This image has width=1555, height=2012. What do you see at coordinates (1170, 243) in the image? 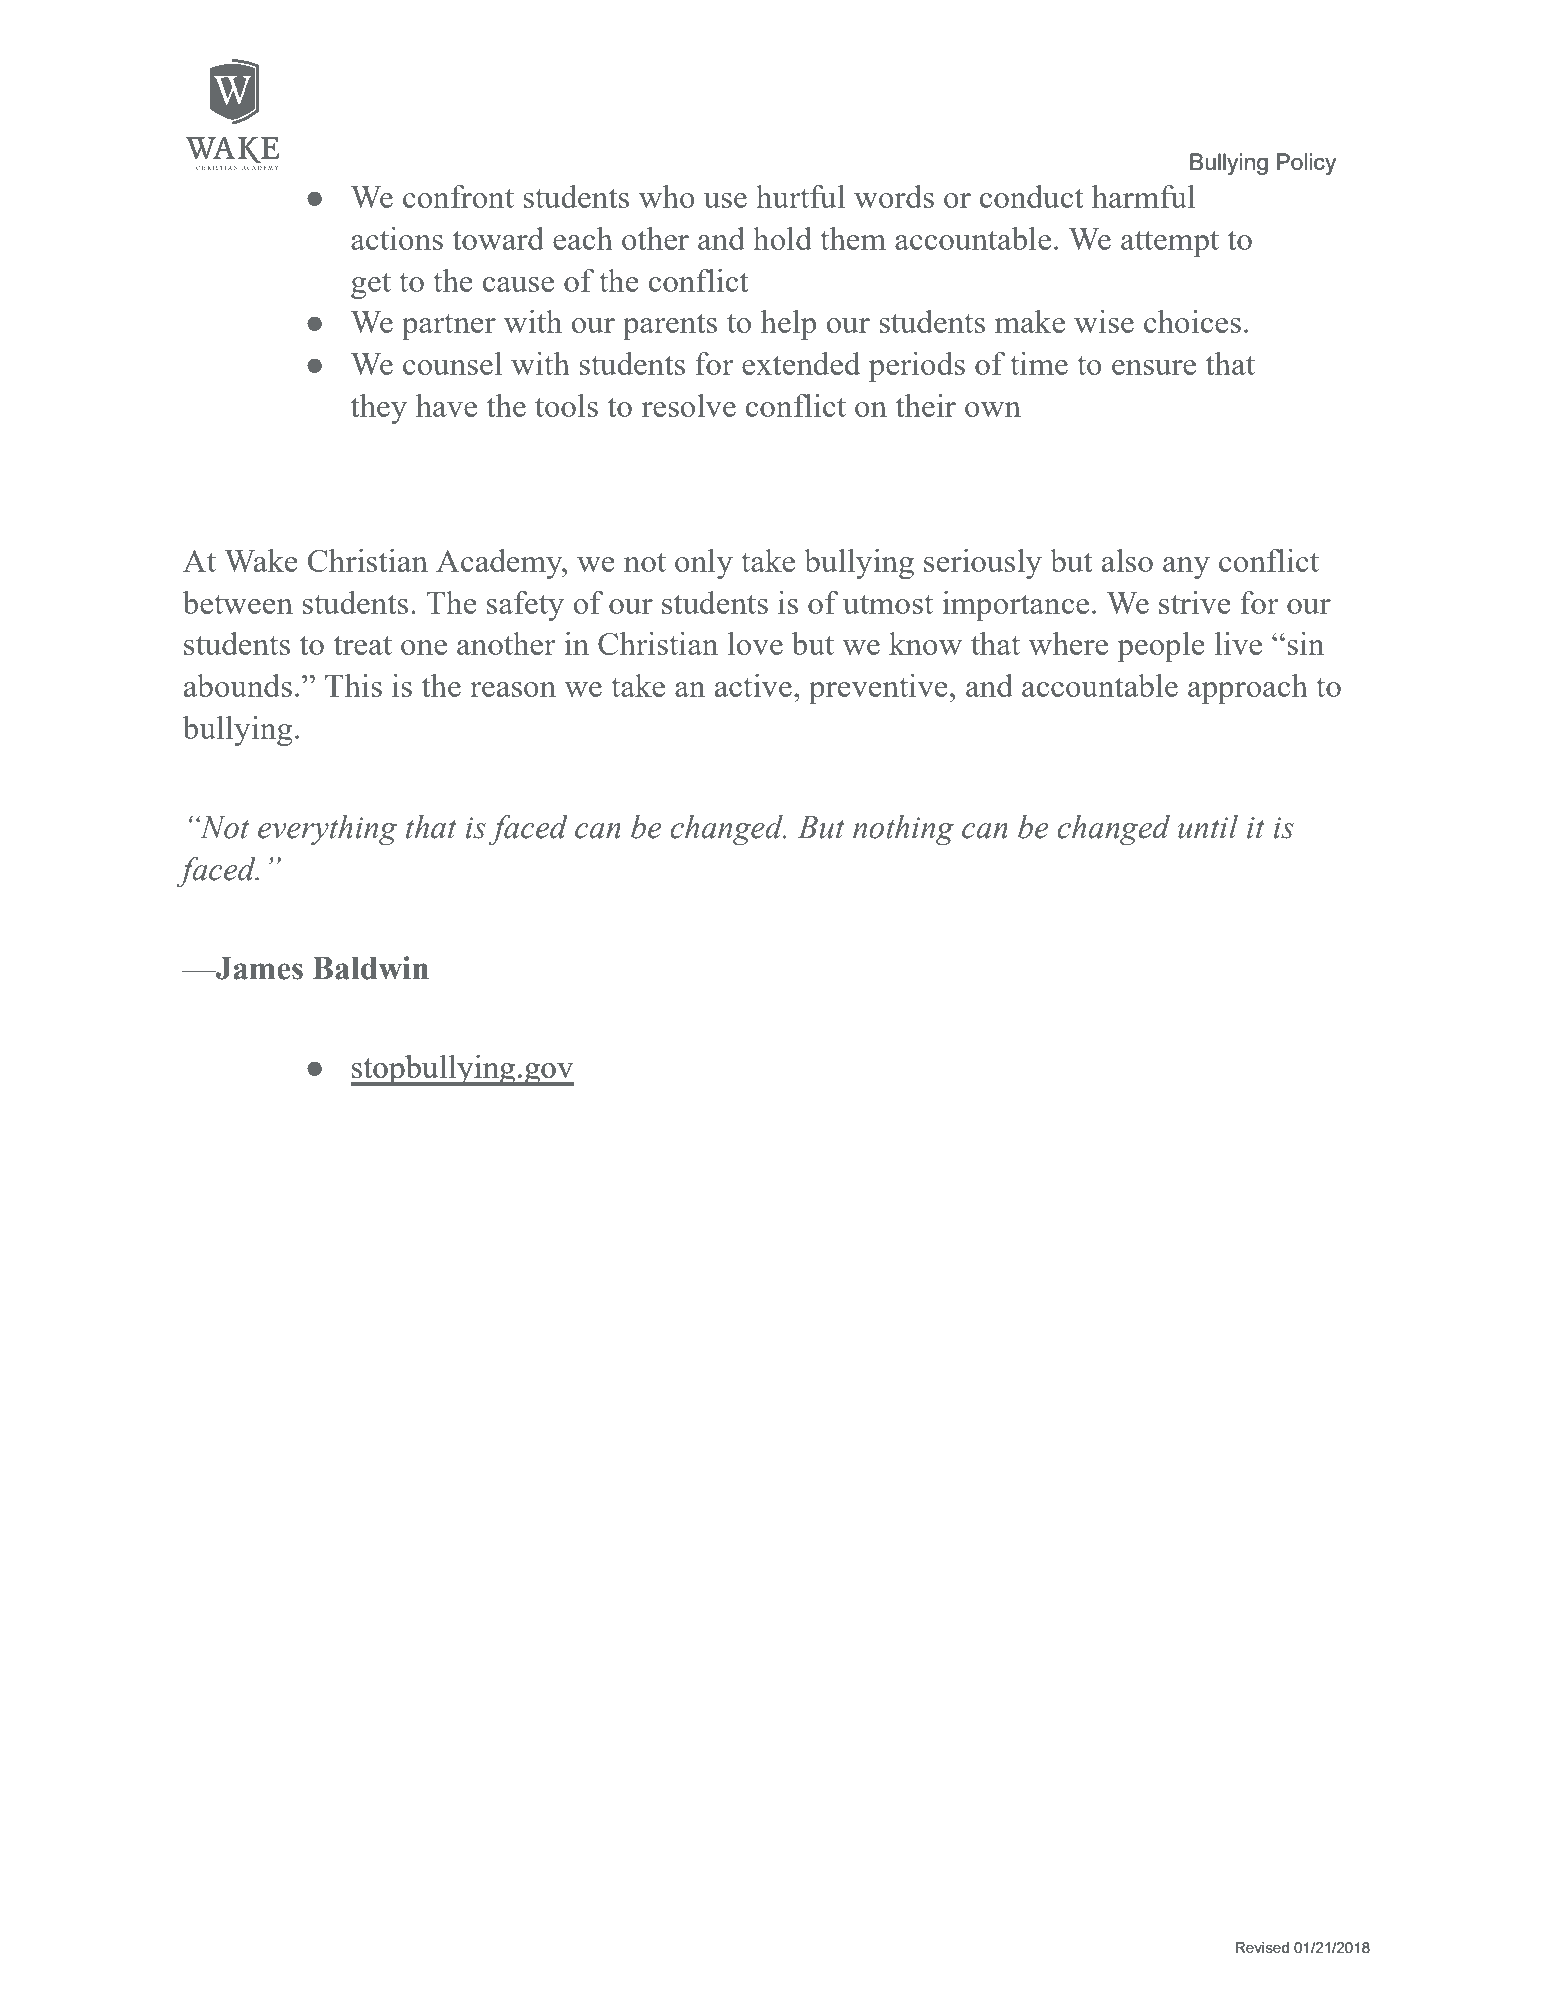
I see `attempt` at bounding box center [1170, 243].
